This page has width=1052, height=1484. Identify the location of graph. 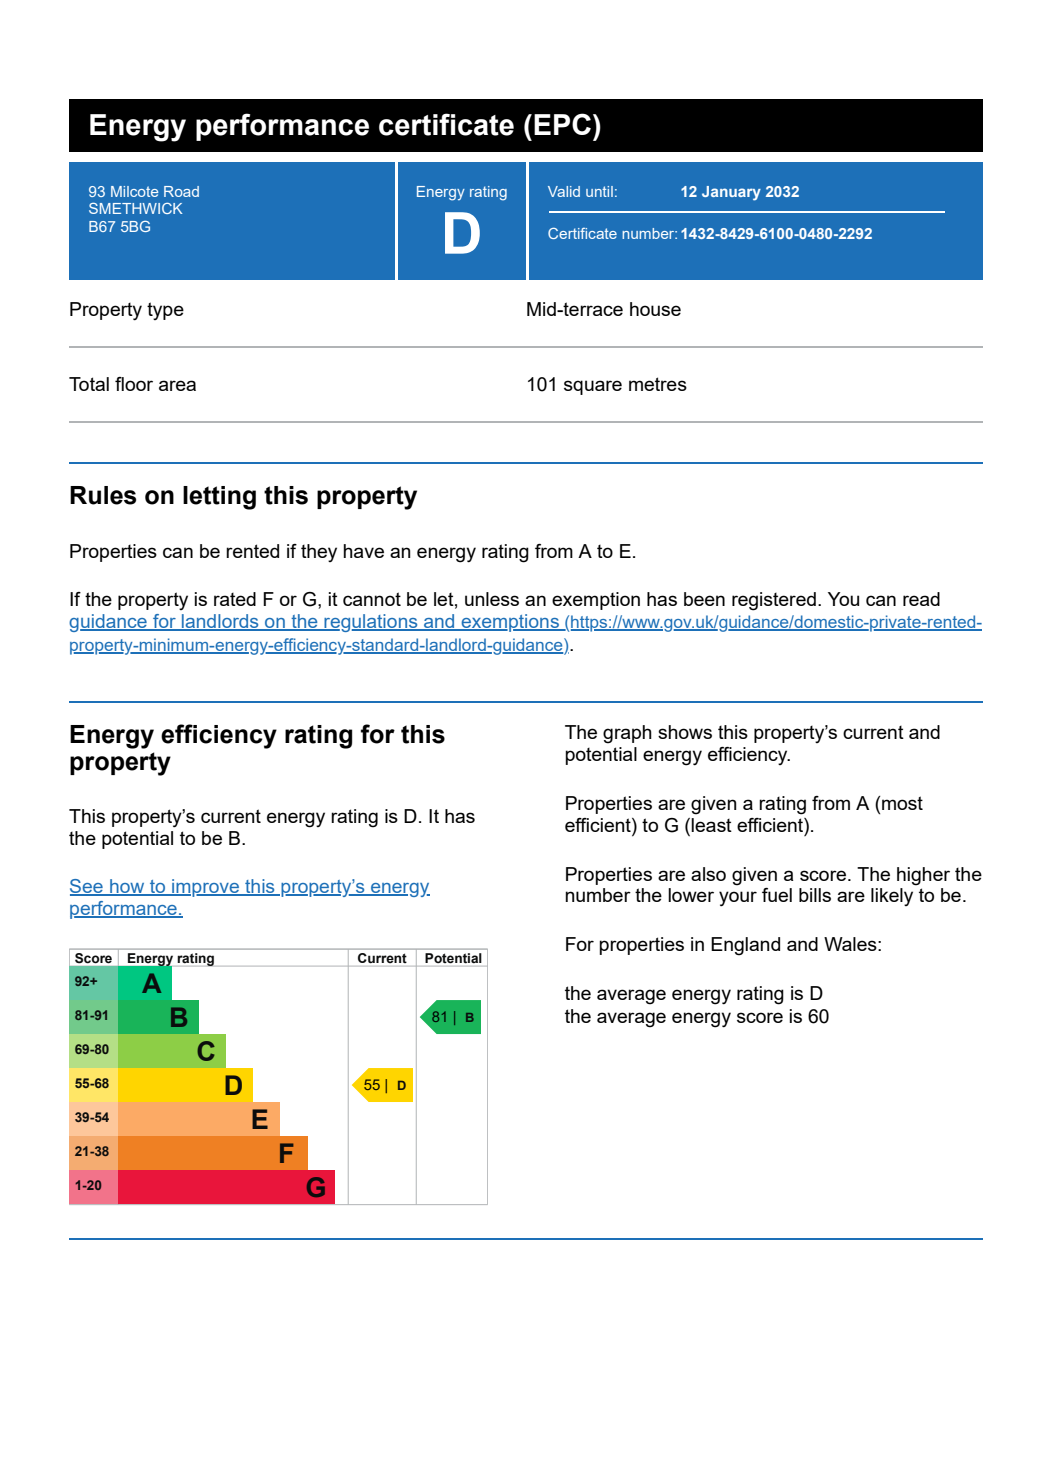
(627, 734).
